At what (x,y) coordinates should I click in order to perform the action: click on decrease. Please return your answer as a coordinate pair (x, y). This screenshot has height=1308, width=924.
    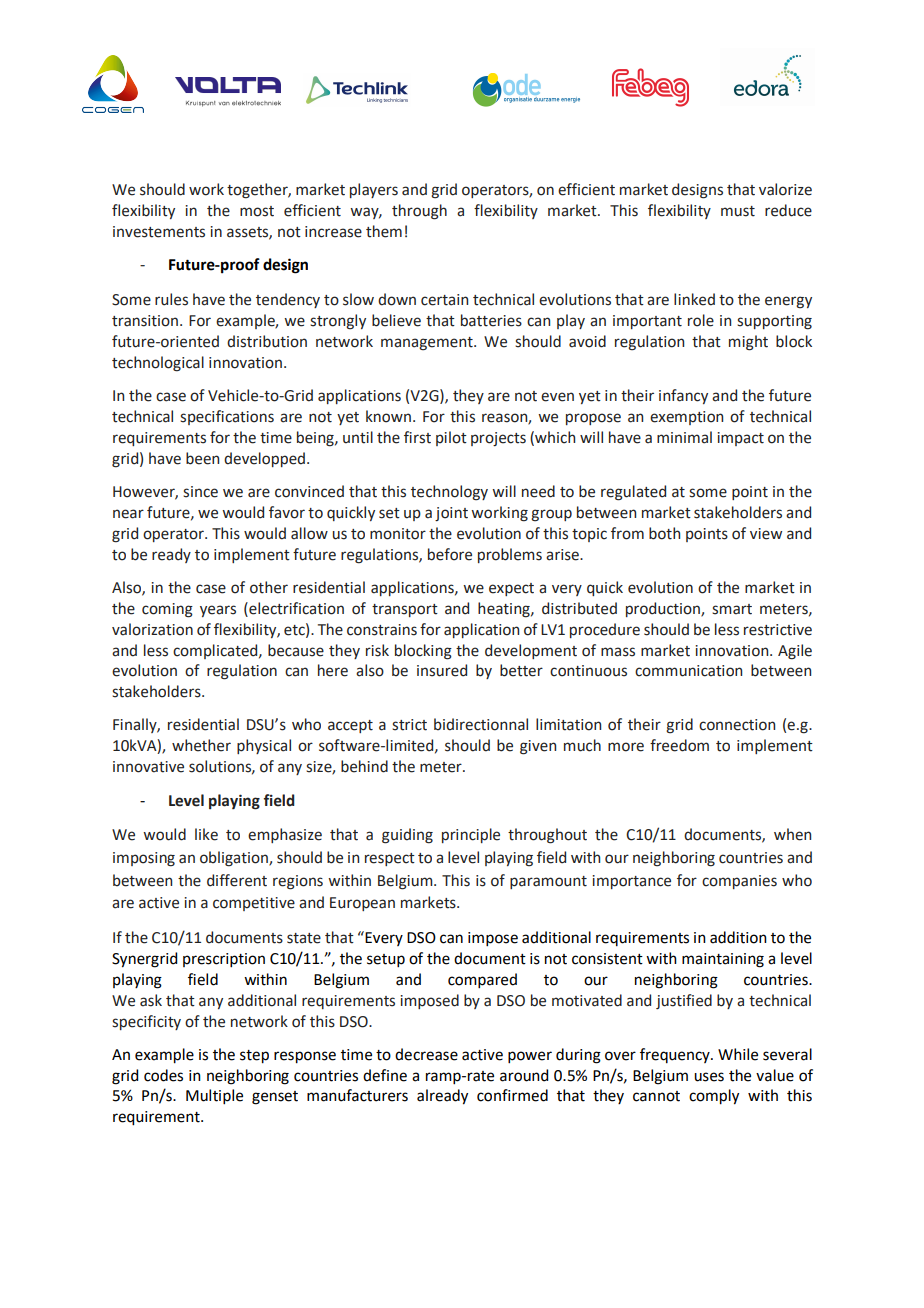
    Looking at the image, I should click on (426, 1054).
